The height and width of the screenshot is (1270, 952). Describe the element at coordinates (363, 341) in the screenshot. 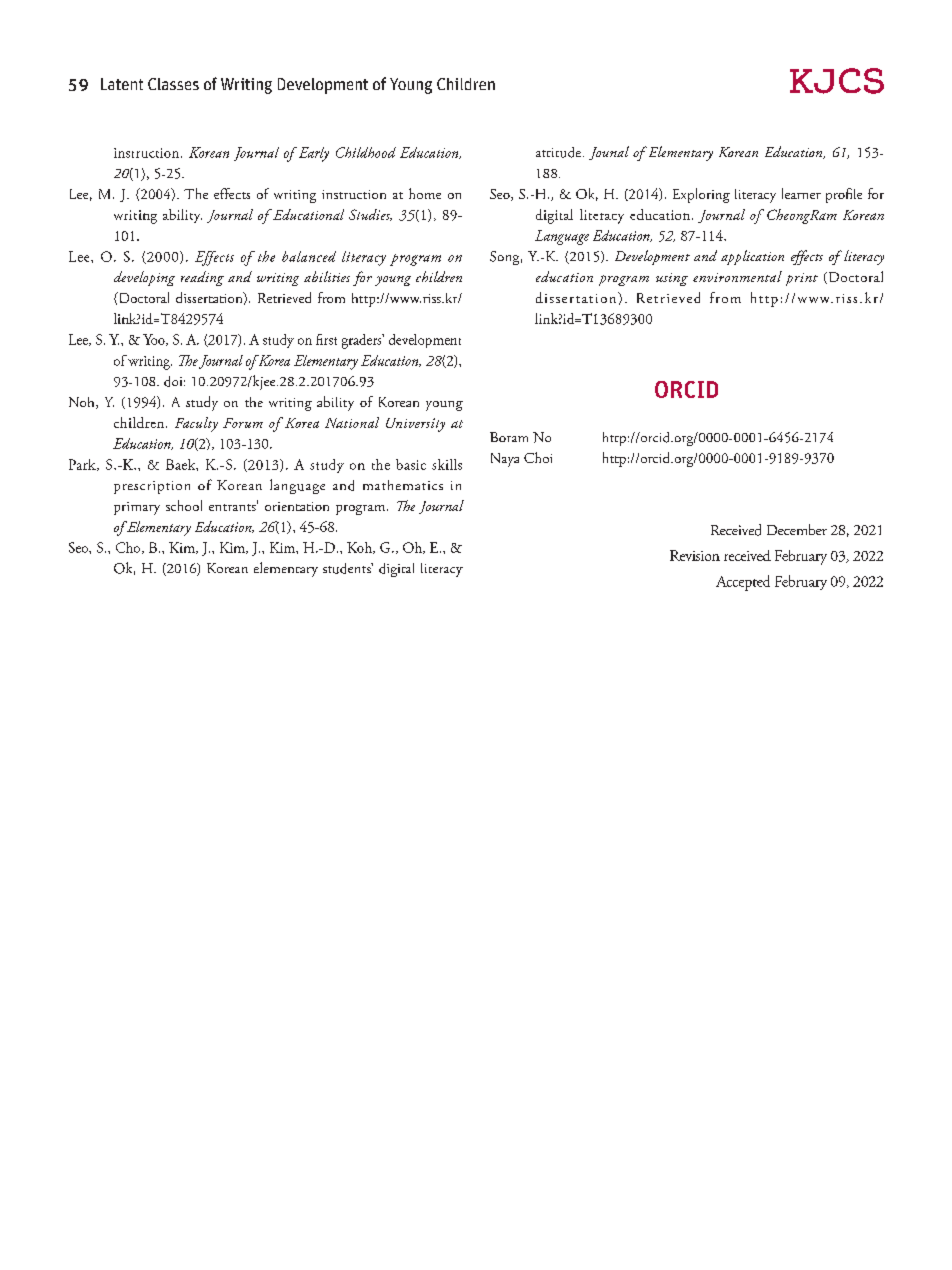

I see `graders` at that location.
